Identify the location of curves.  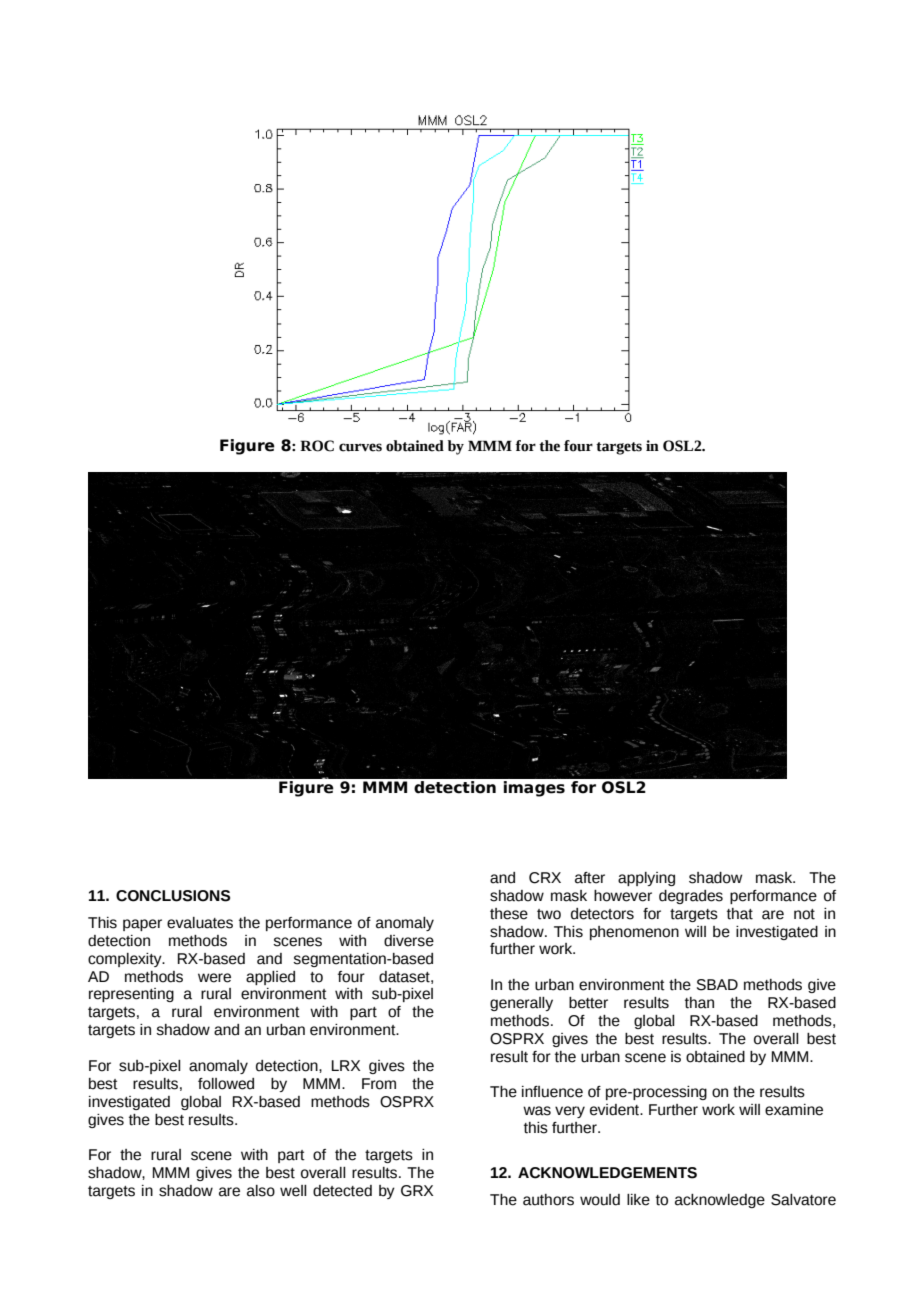
(360, 447).
